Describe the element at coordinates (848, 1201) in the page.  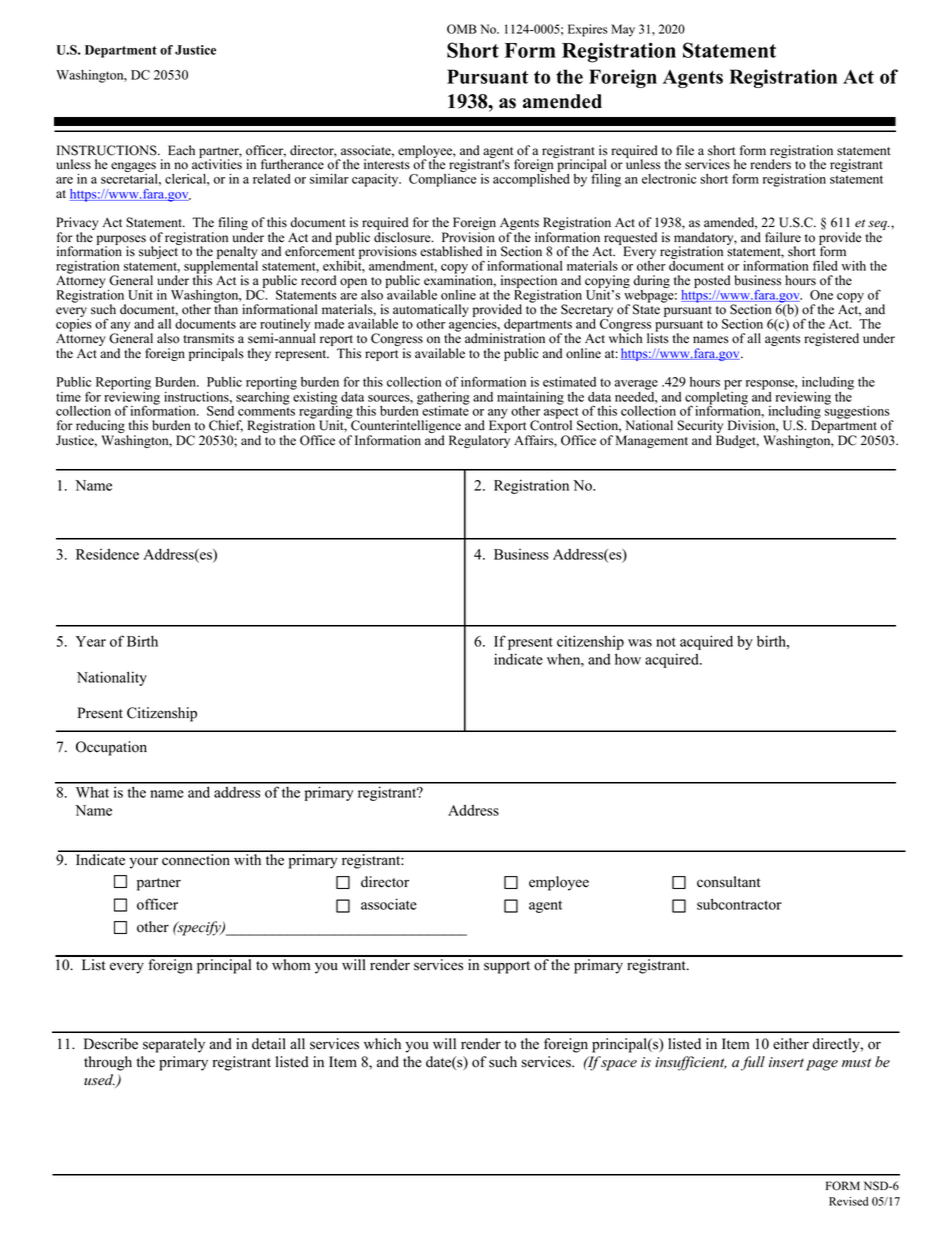
I see `Revised` at that location.
